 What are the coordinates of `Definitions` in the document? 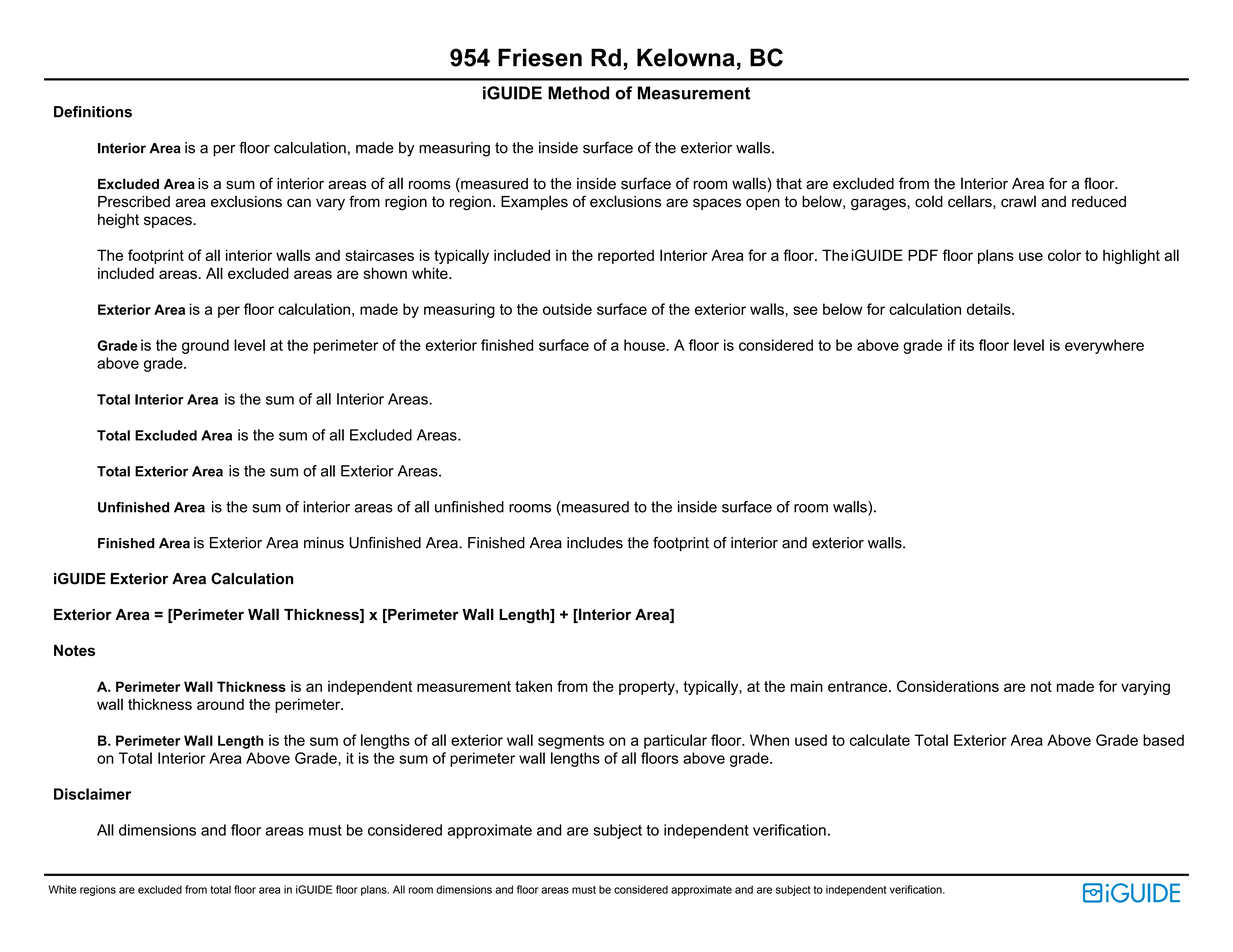 It's located at (93, 112).
